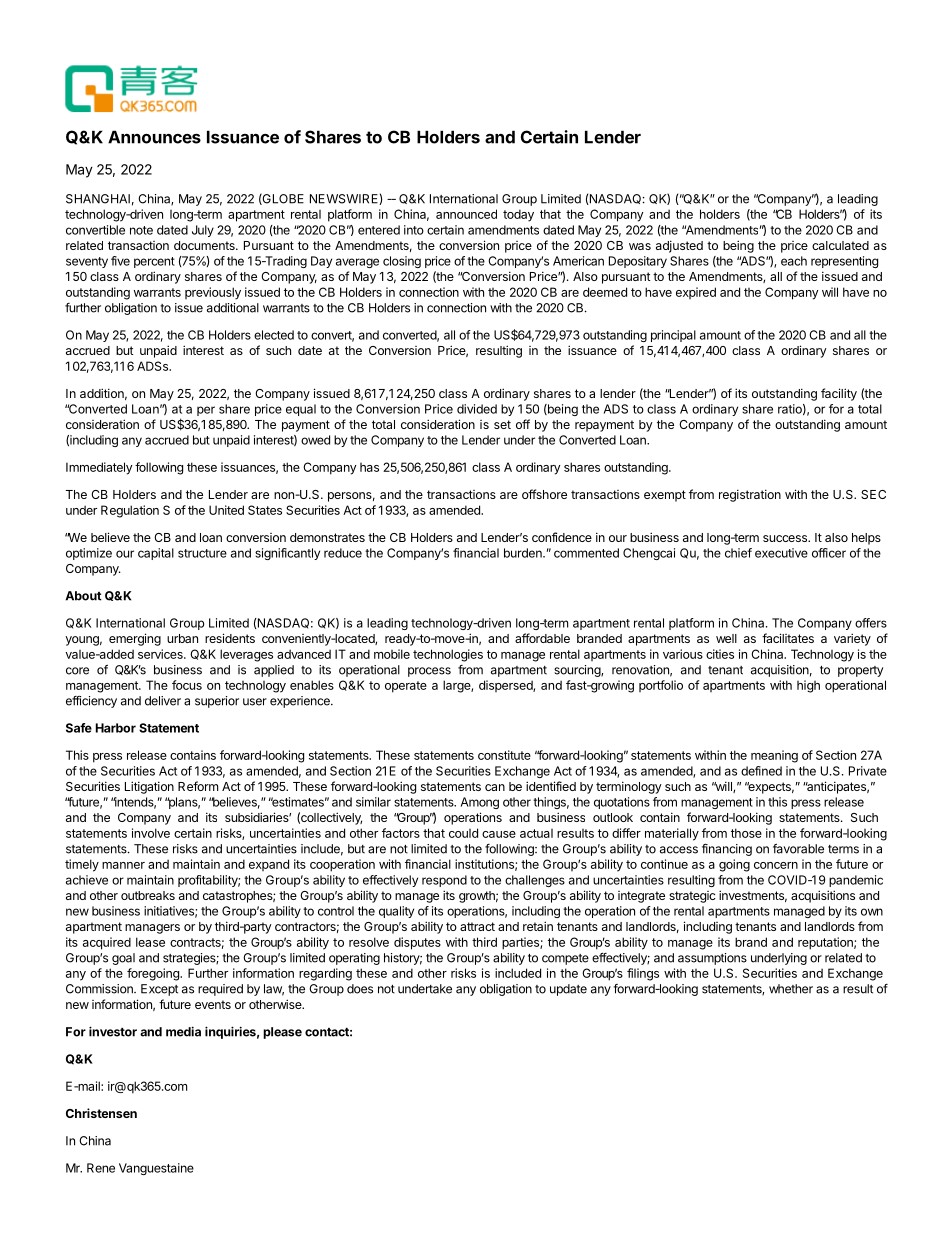  What do you see at coordinates (840, 245) in the image?
I see `calculated` at bounding box center [840, 245].
